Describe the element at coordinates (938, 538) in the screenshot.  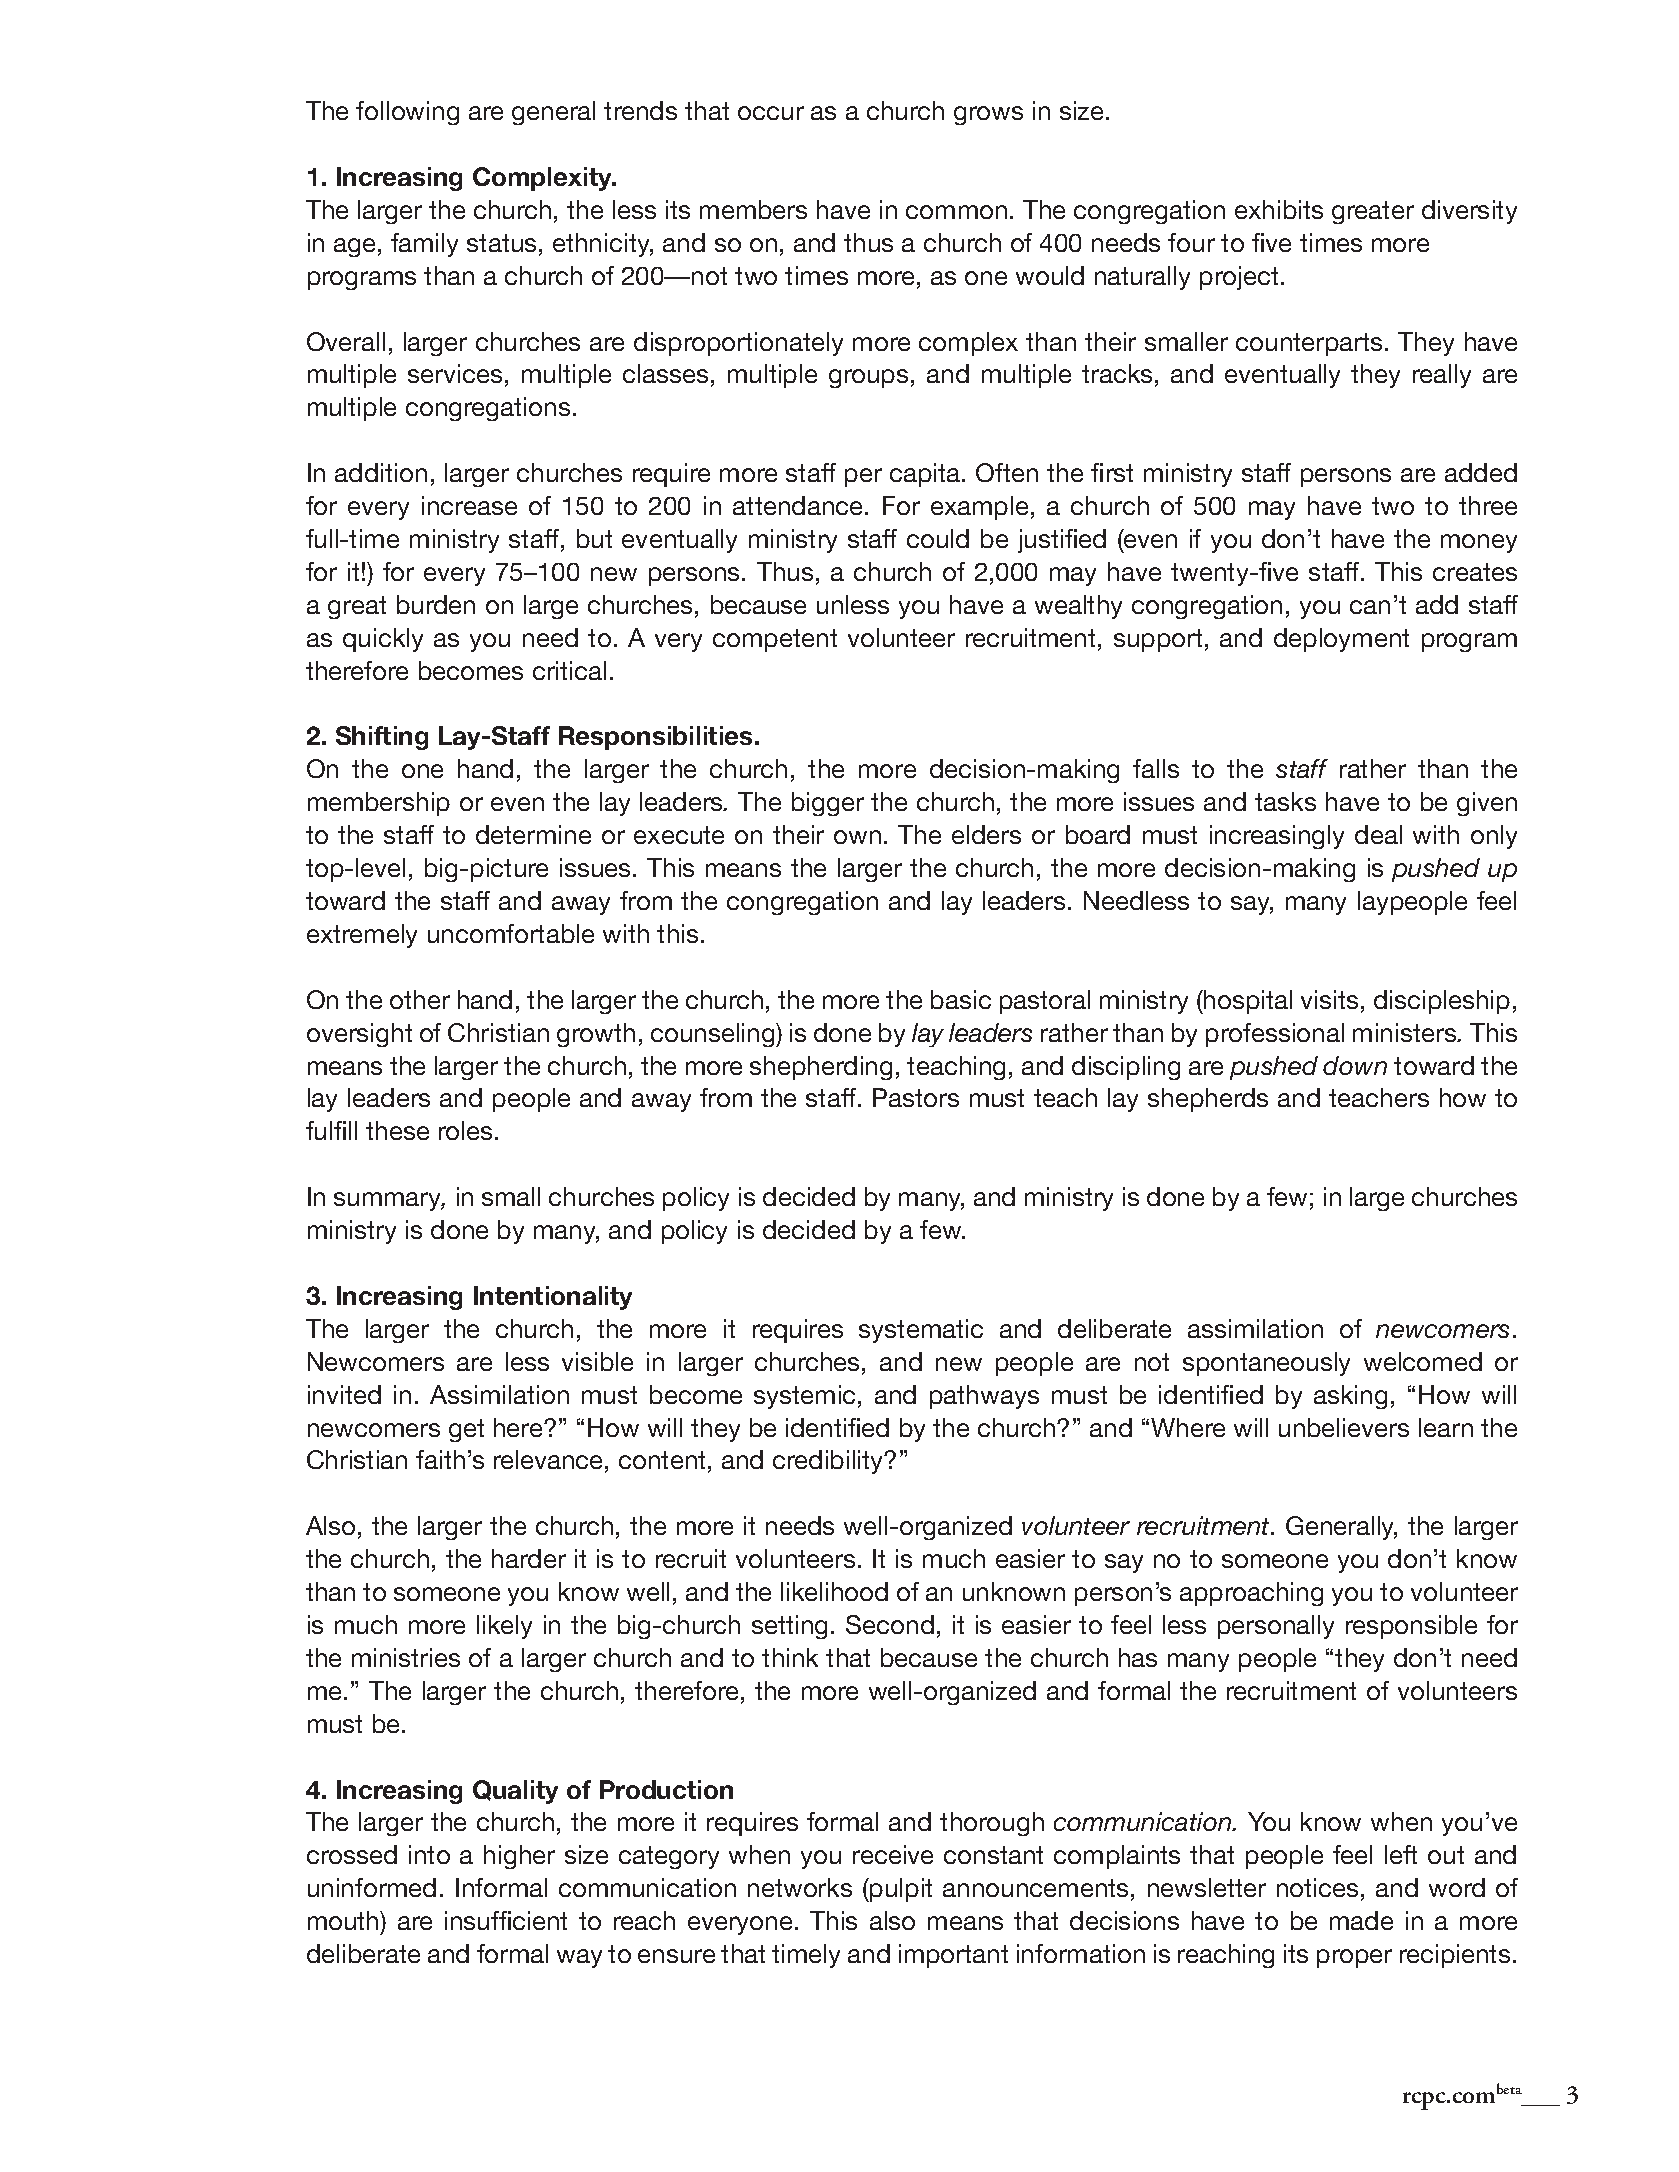
I see `could` at that location.
